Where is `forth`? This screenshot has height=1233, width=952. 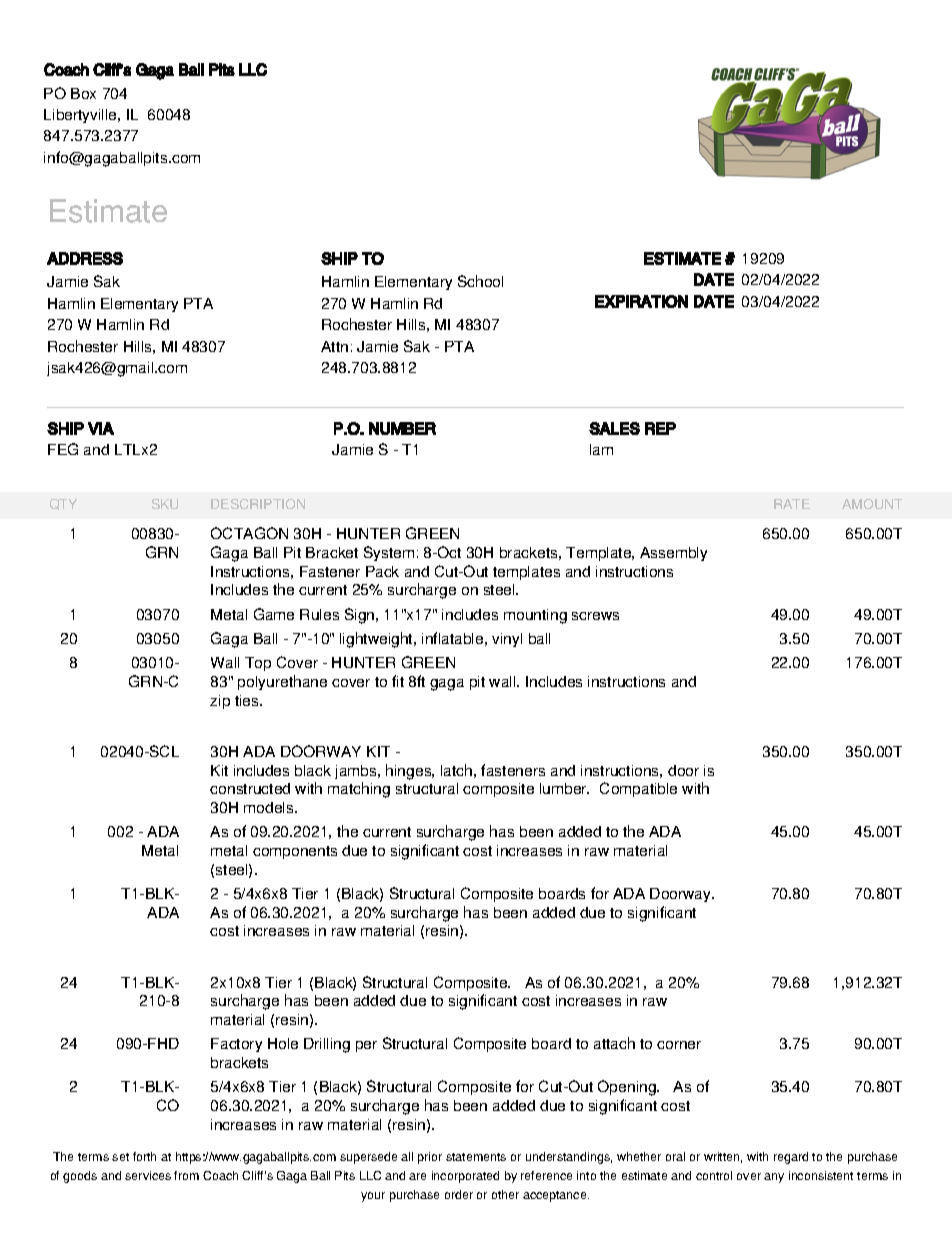
forth is located at coordinates (144, 1156).
